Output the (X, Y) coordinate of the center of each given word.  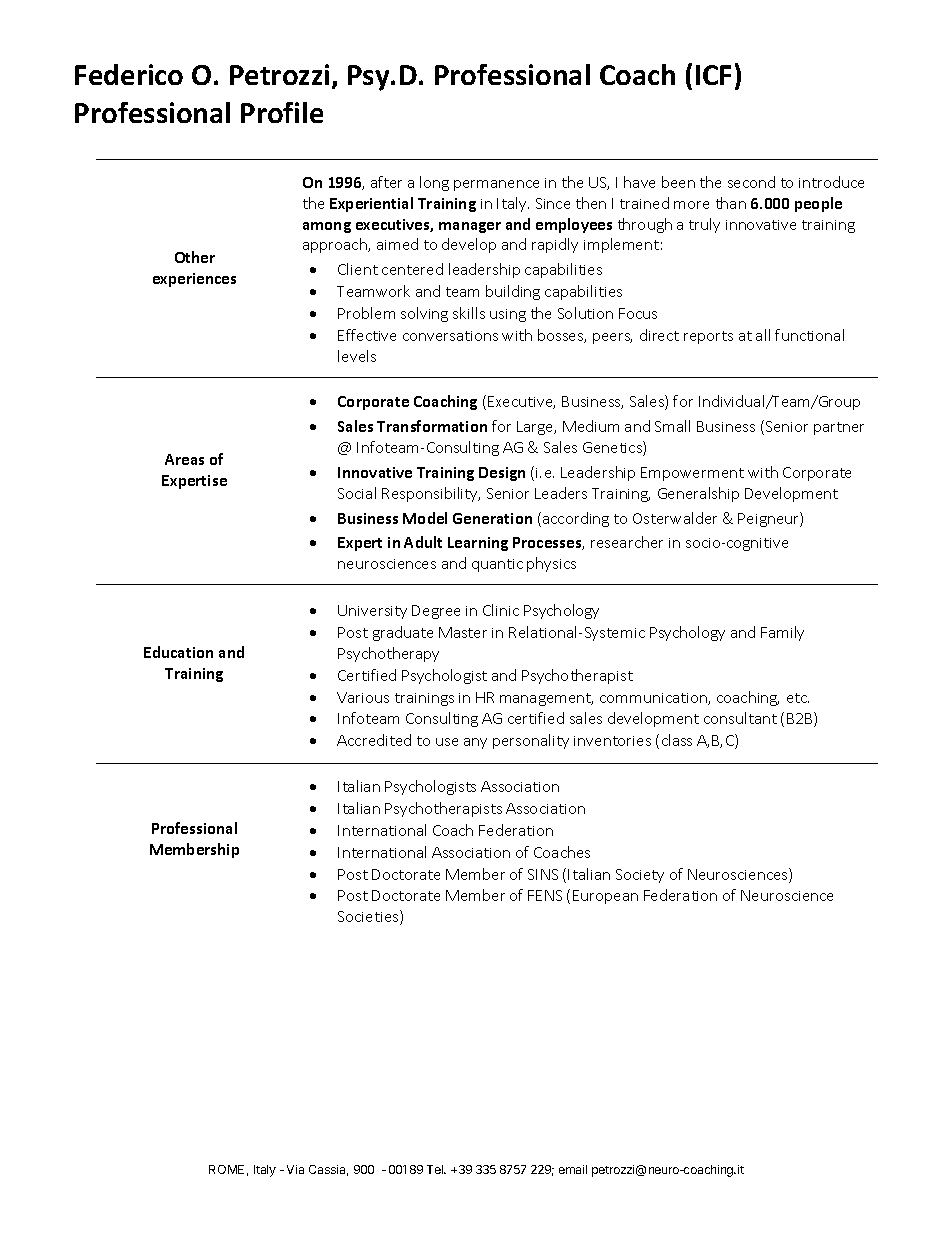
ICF (713, 75)
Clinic (501, 610)
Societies (369, 917)
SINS (543, 874)
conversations (450, 336)
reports (708, 337)
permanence (496, 185)
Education (178, 652)
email (573, 1169)
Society (640, 876)
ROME (226, 1169)
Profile (282, 112)
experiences (194, 280)
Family (782, 633)
